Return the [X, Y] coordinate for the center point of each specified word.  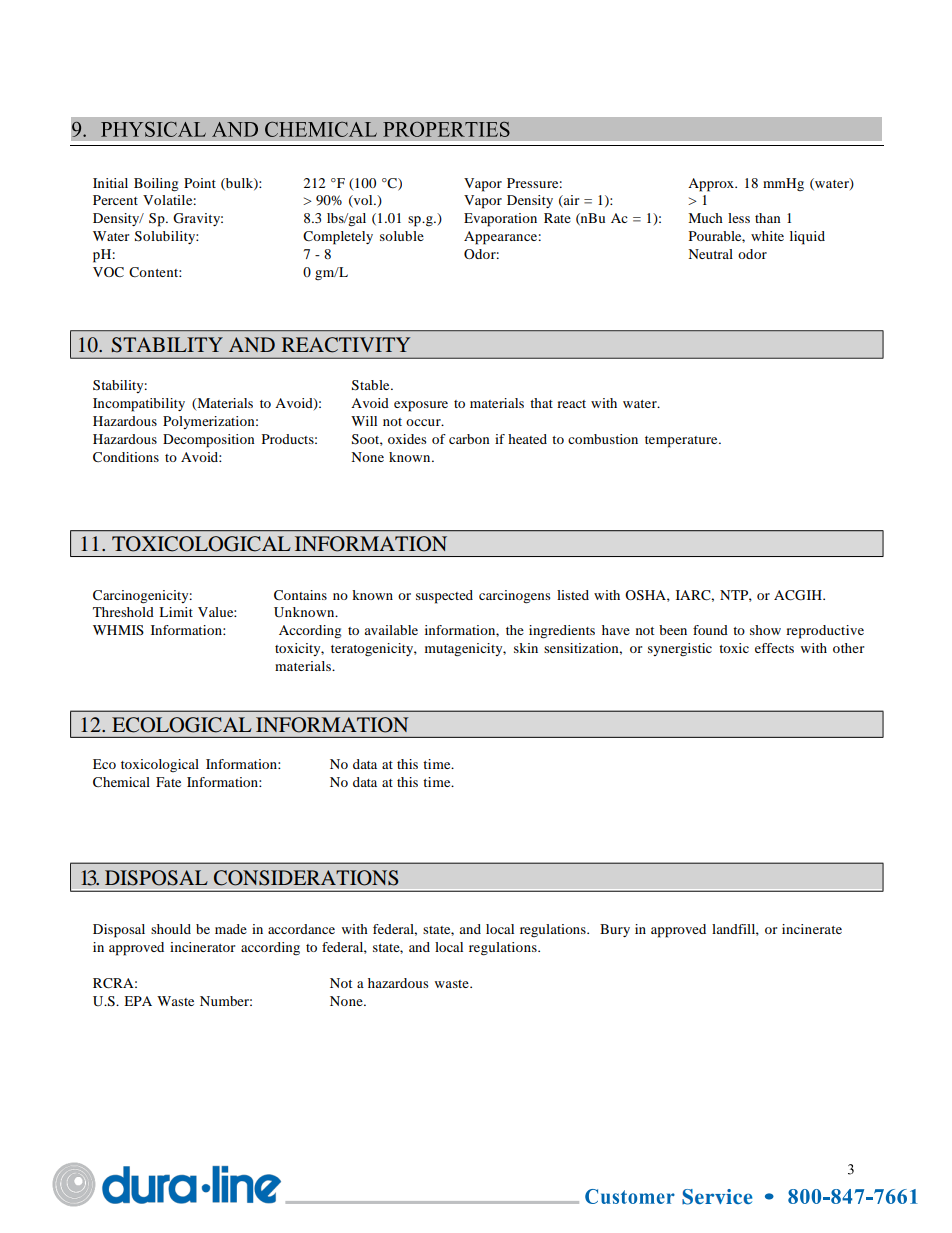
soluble [402, 236]
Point [200, 183]
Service [717, 1197]
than [768, 218]
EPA [138, 1001]
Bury [615, 930]
